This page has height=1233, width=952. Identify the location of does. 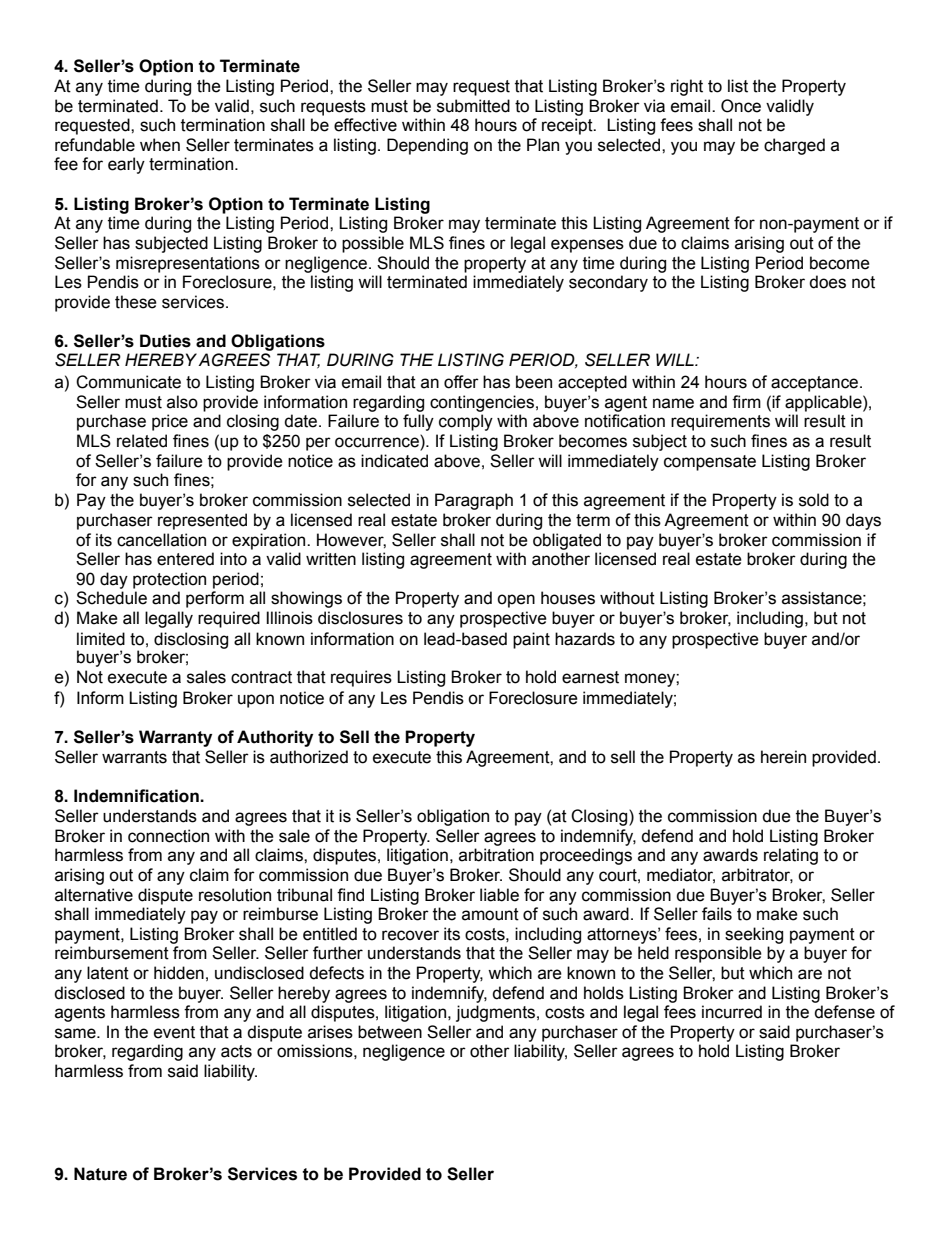
(827, 282).
